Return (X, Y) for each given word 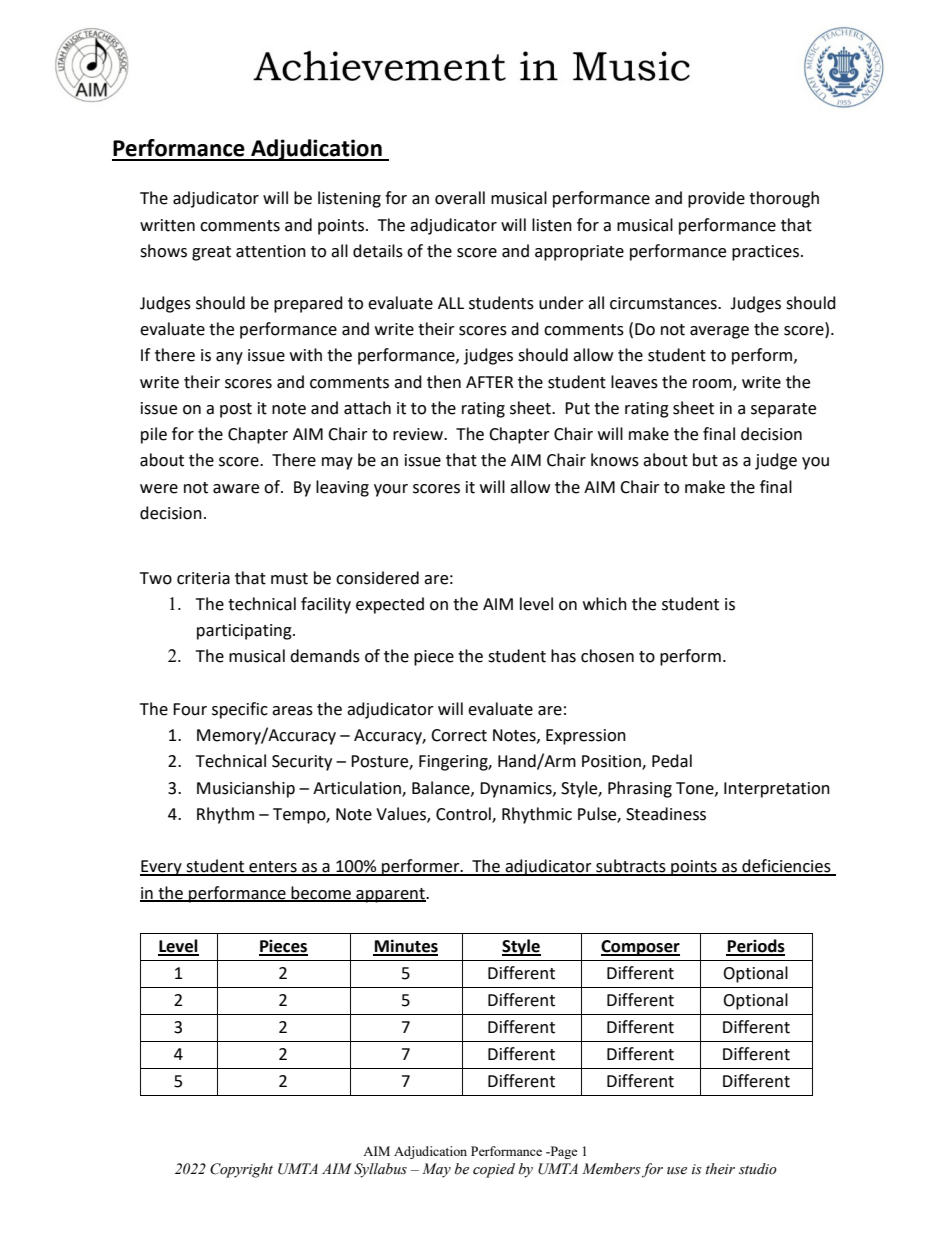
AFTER (489, 382)
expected (390, 605)
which (605, 604)
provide (716, 199)
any (229, 358)
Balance (442, 788)
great (211, 253)
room (713, 384)
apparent (390, 895)
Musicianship (246, 789)
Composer (640, 948)
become (321, 893)
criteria (203, 578)
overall (460, 198)
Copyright (241, 1170)
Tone (696, 789)
